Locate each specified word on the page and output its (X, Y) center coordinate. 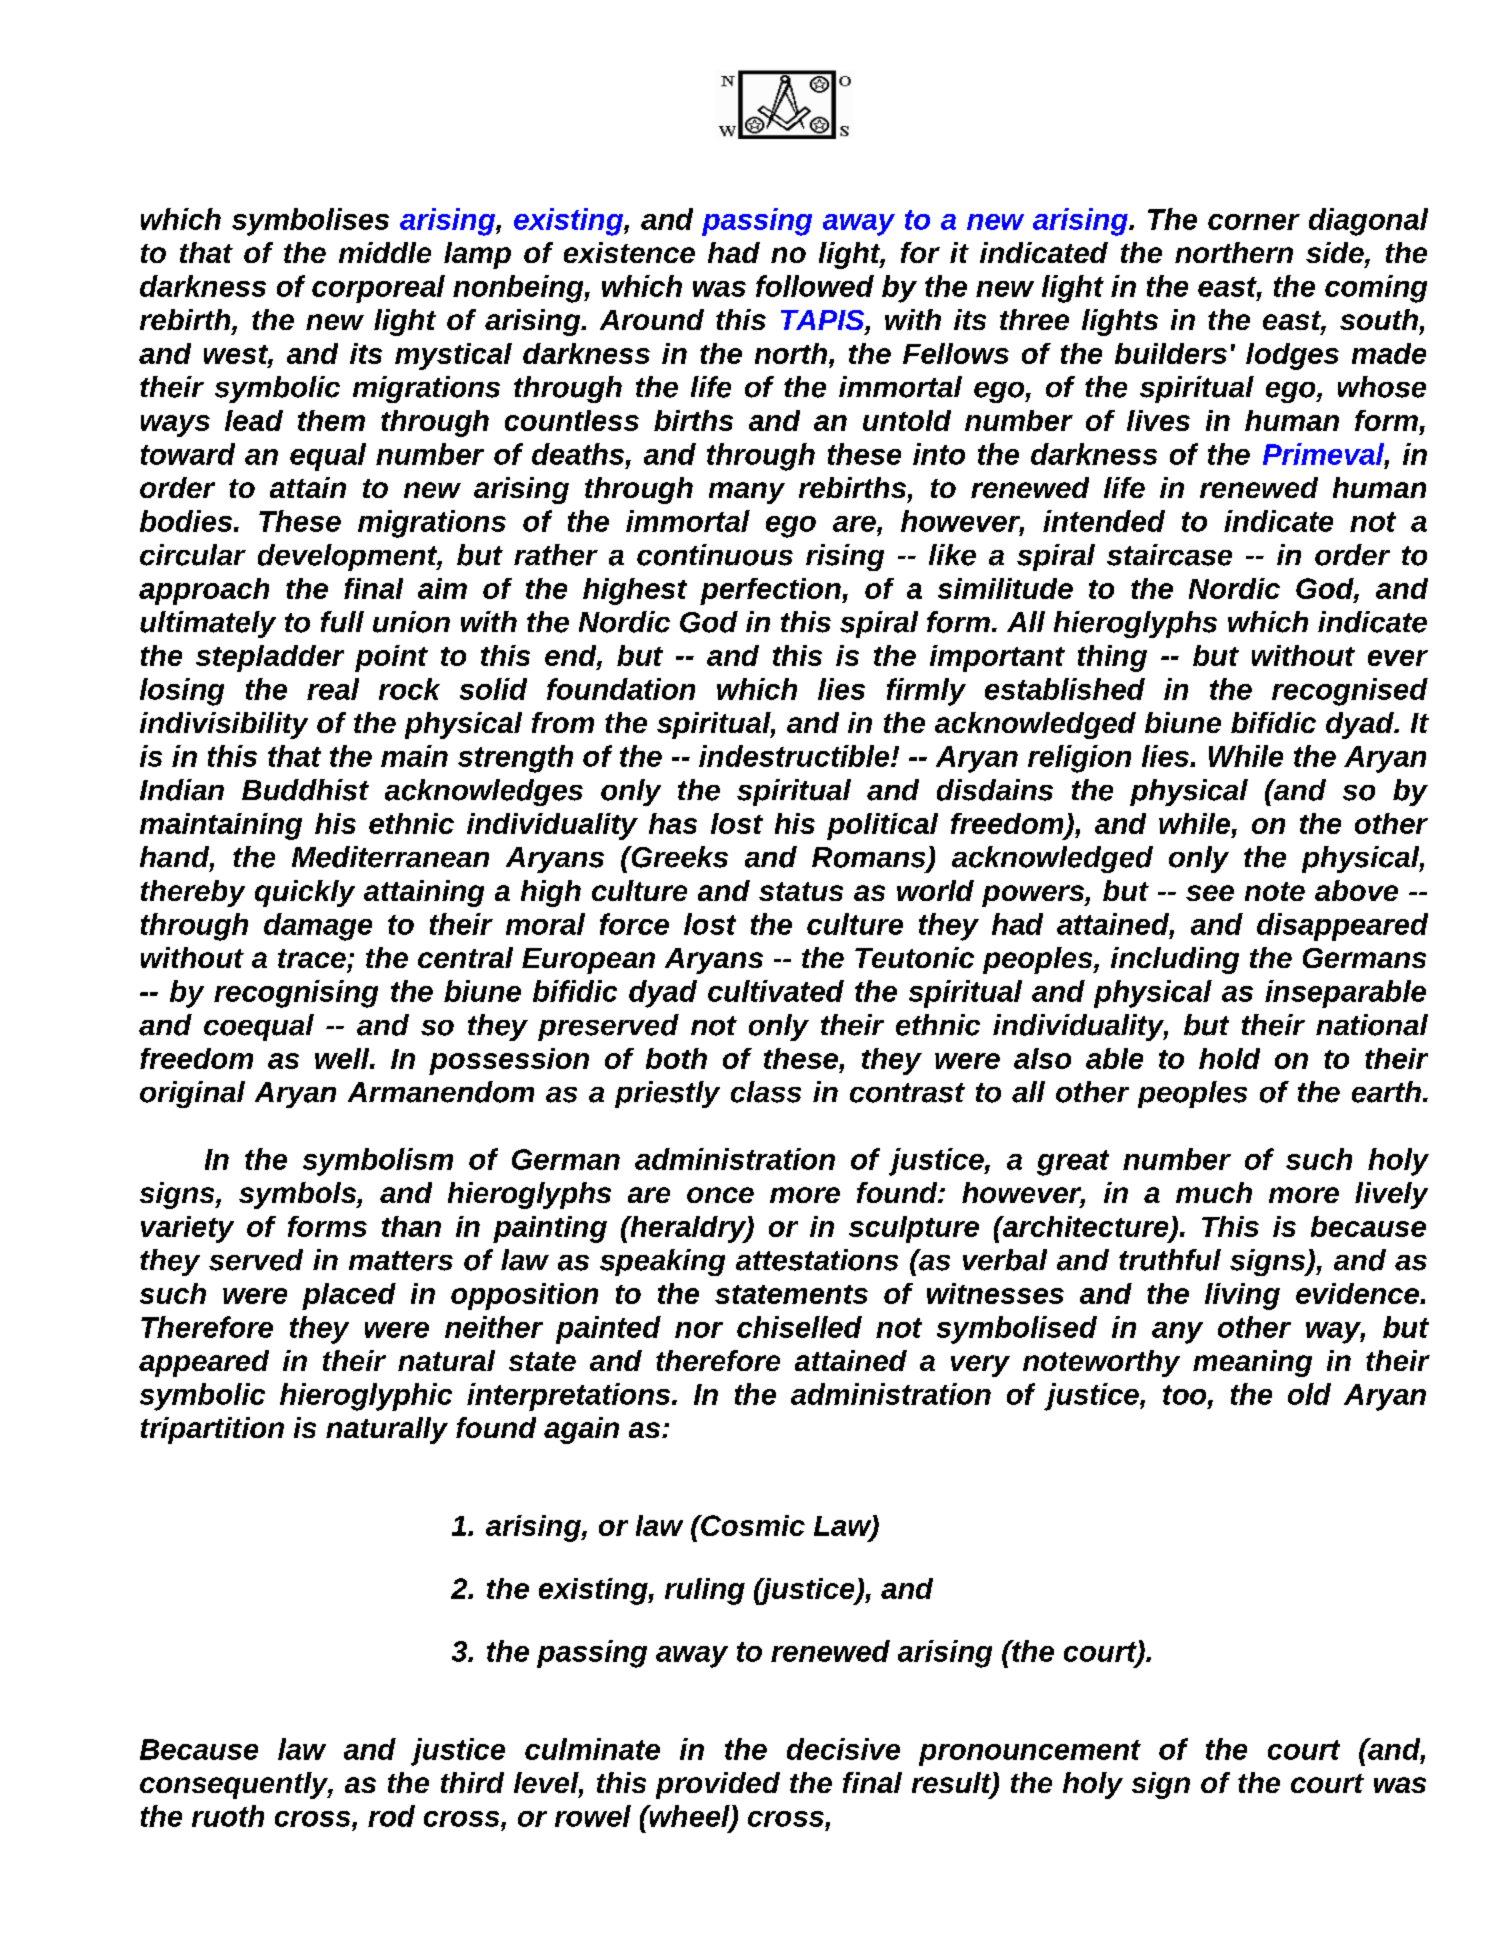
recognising (296, 994)
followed (815, 286)
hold (1229, 1058)
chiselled (799, 1327)
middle (385, 252)
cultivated (776, 991)
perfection (771, 591)
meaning (1252, 1363)
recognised (1350, 692)
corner (1254, 222)
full (342, 622)
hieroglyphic (366, 1397)
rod (391, 1816)
